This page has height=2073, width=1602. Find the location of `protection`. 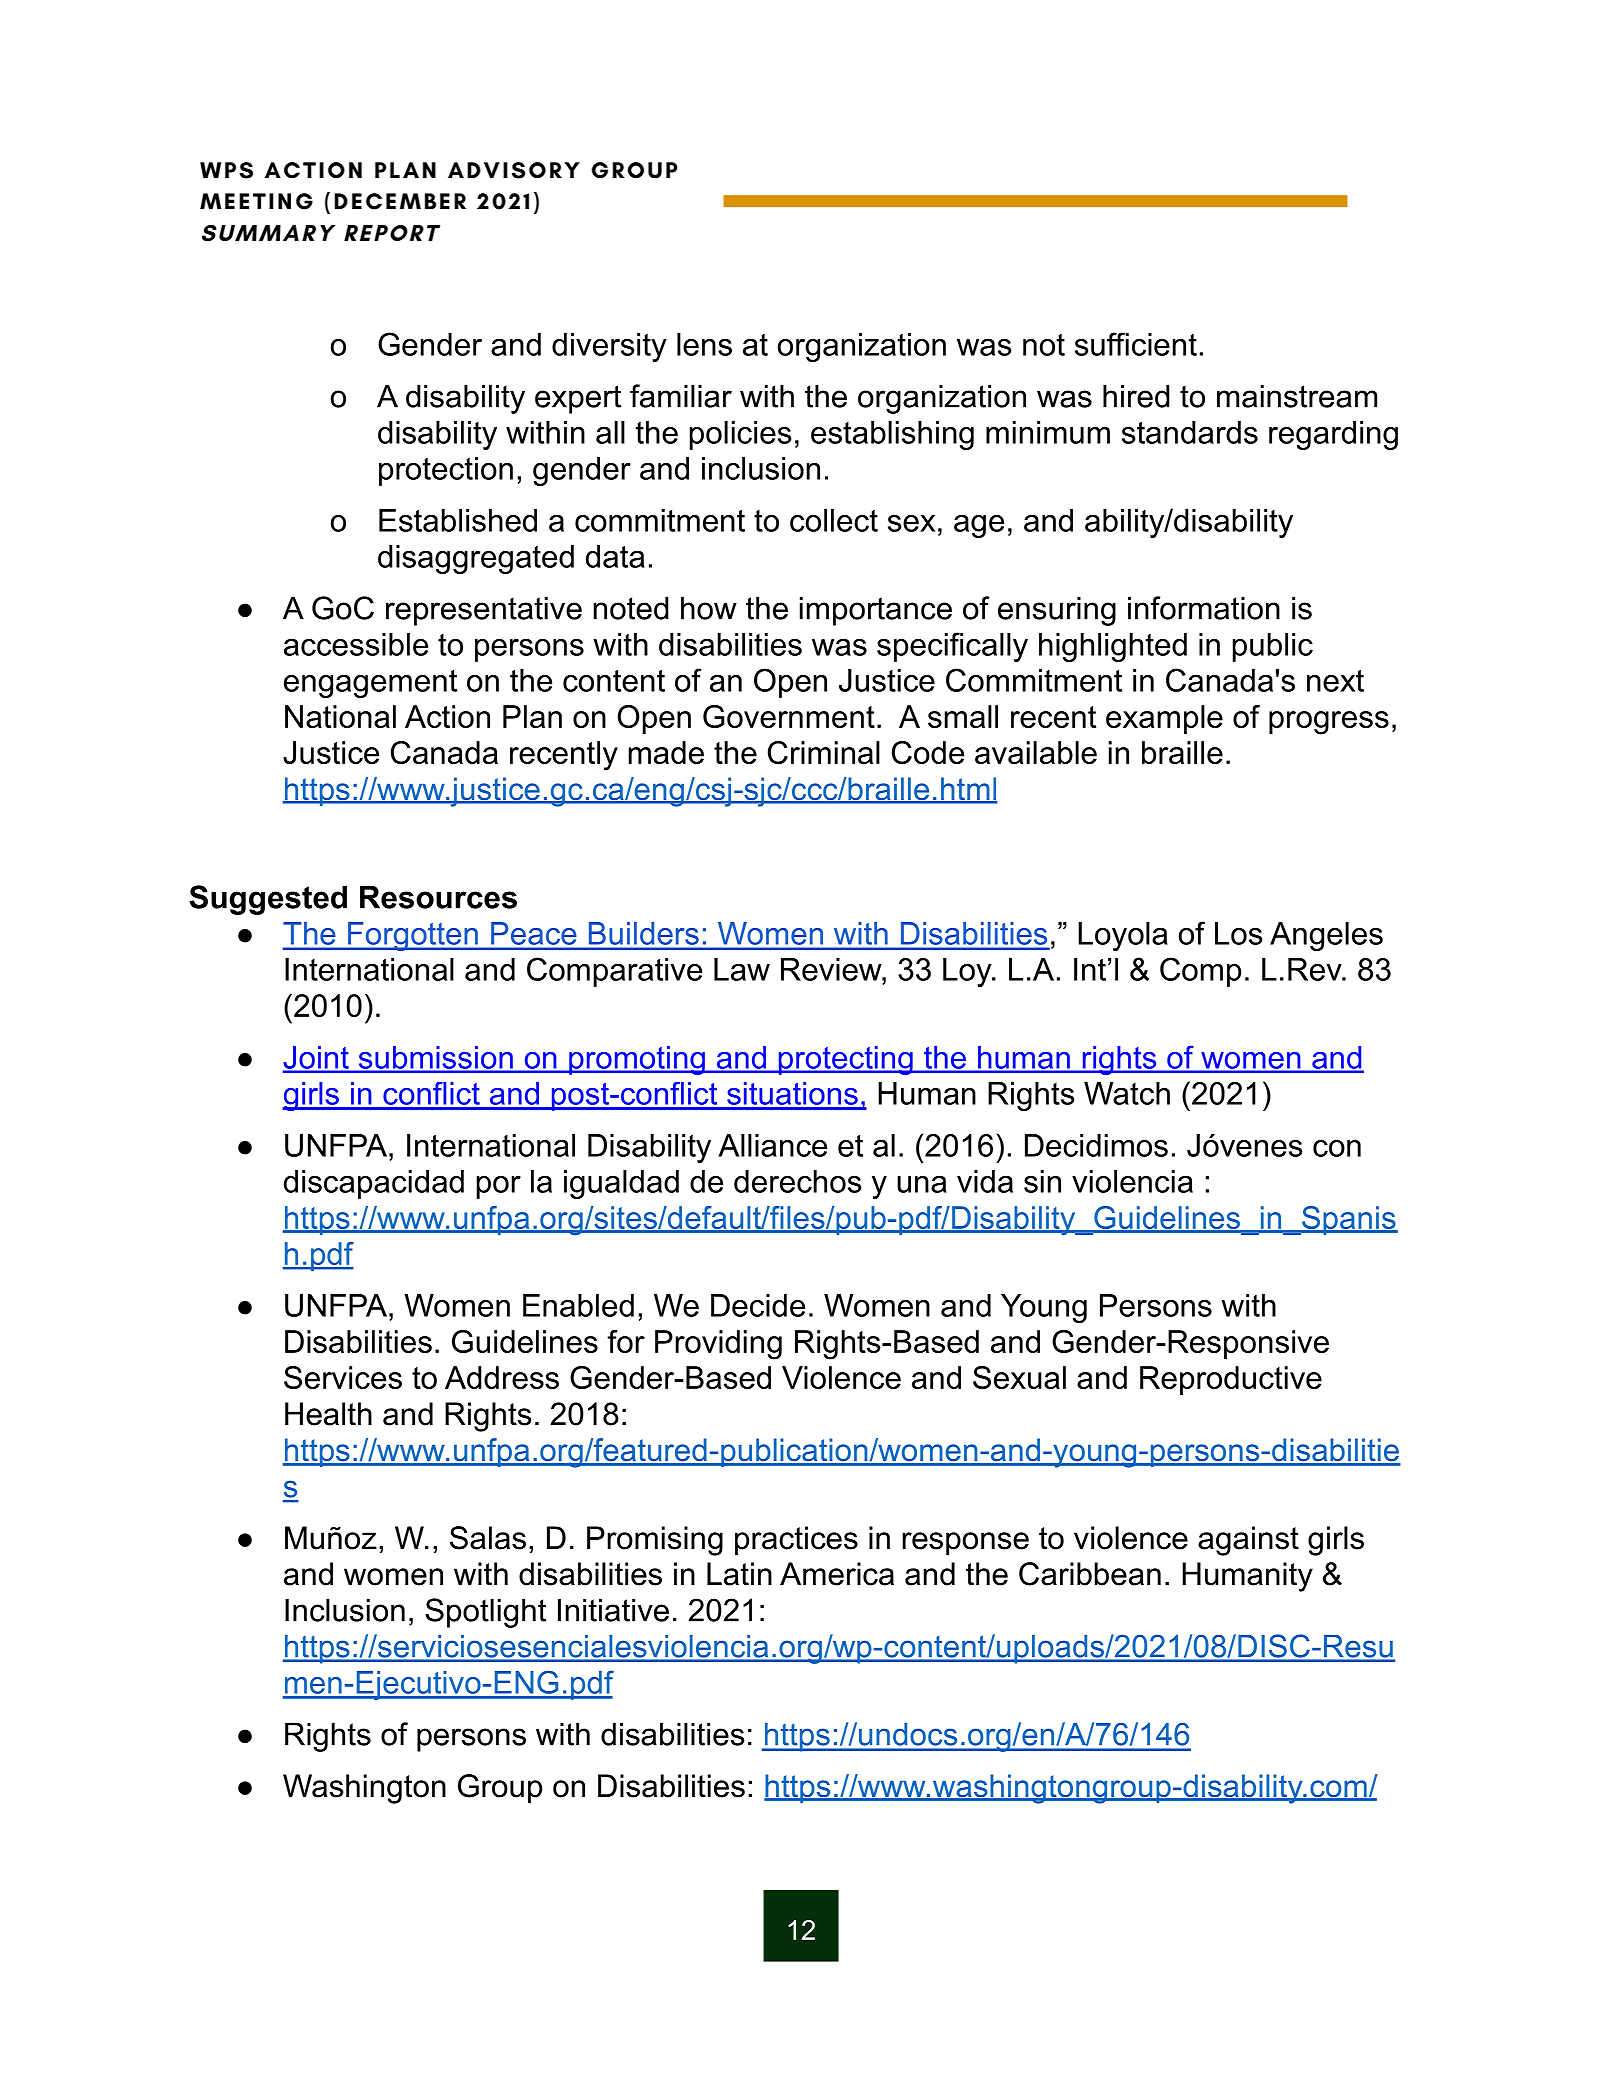

protection is located at coordinates (446, 471).
